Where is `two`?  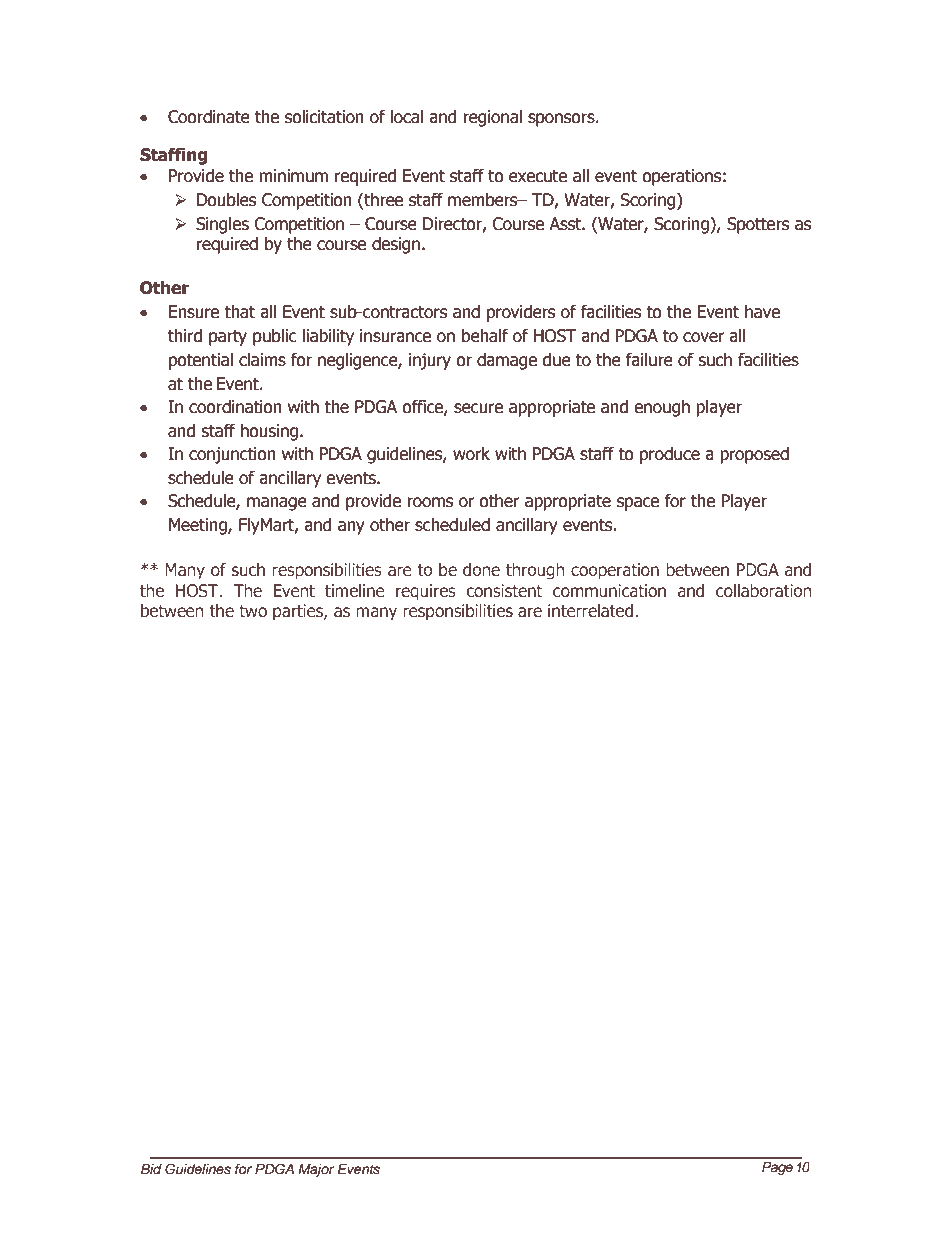
two is located at coordinates (253, 611).
